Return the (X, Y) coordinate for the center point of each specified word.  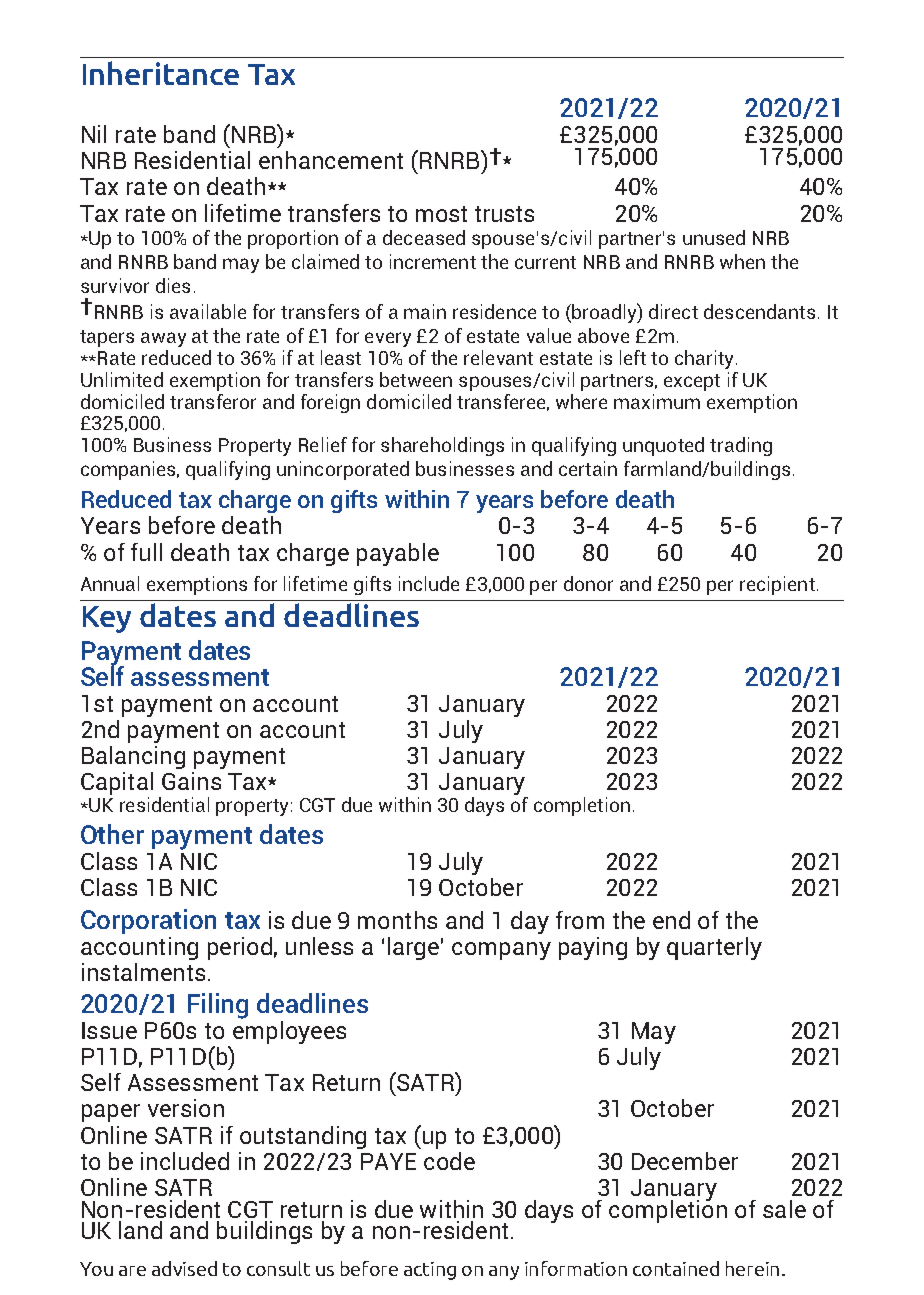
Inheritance (161, 73)
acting (430, 1271)
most (441, 214)
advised (184, 1268)
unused (714, 237)
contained (676, 1268)
